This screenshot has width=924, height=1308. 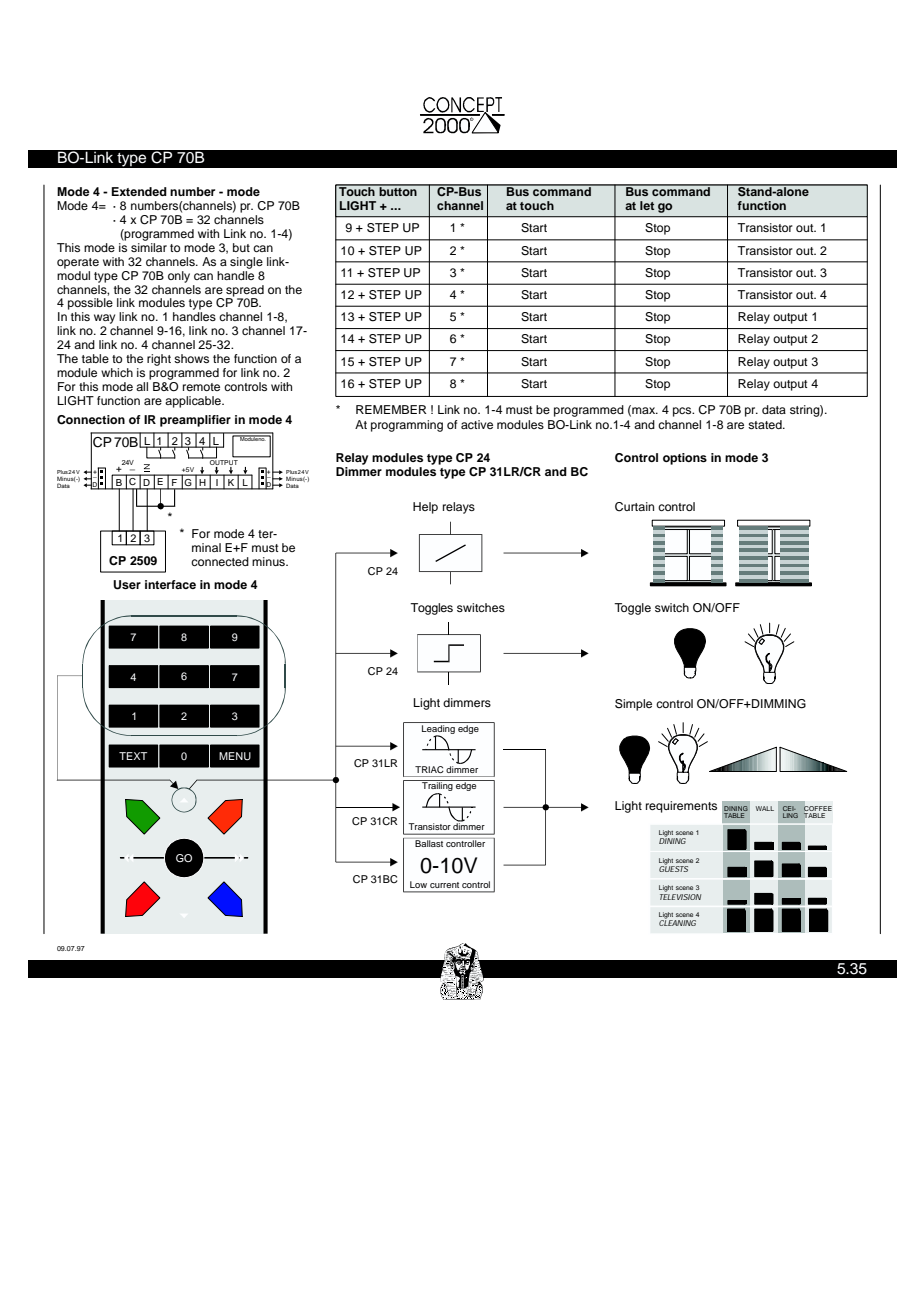 I want to click on let, so click(x=647, y=205).
